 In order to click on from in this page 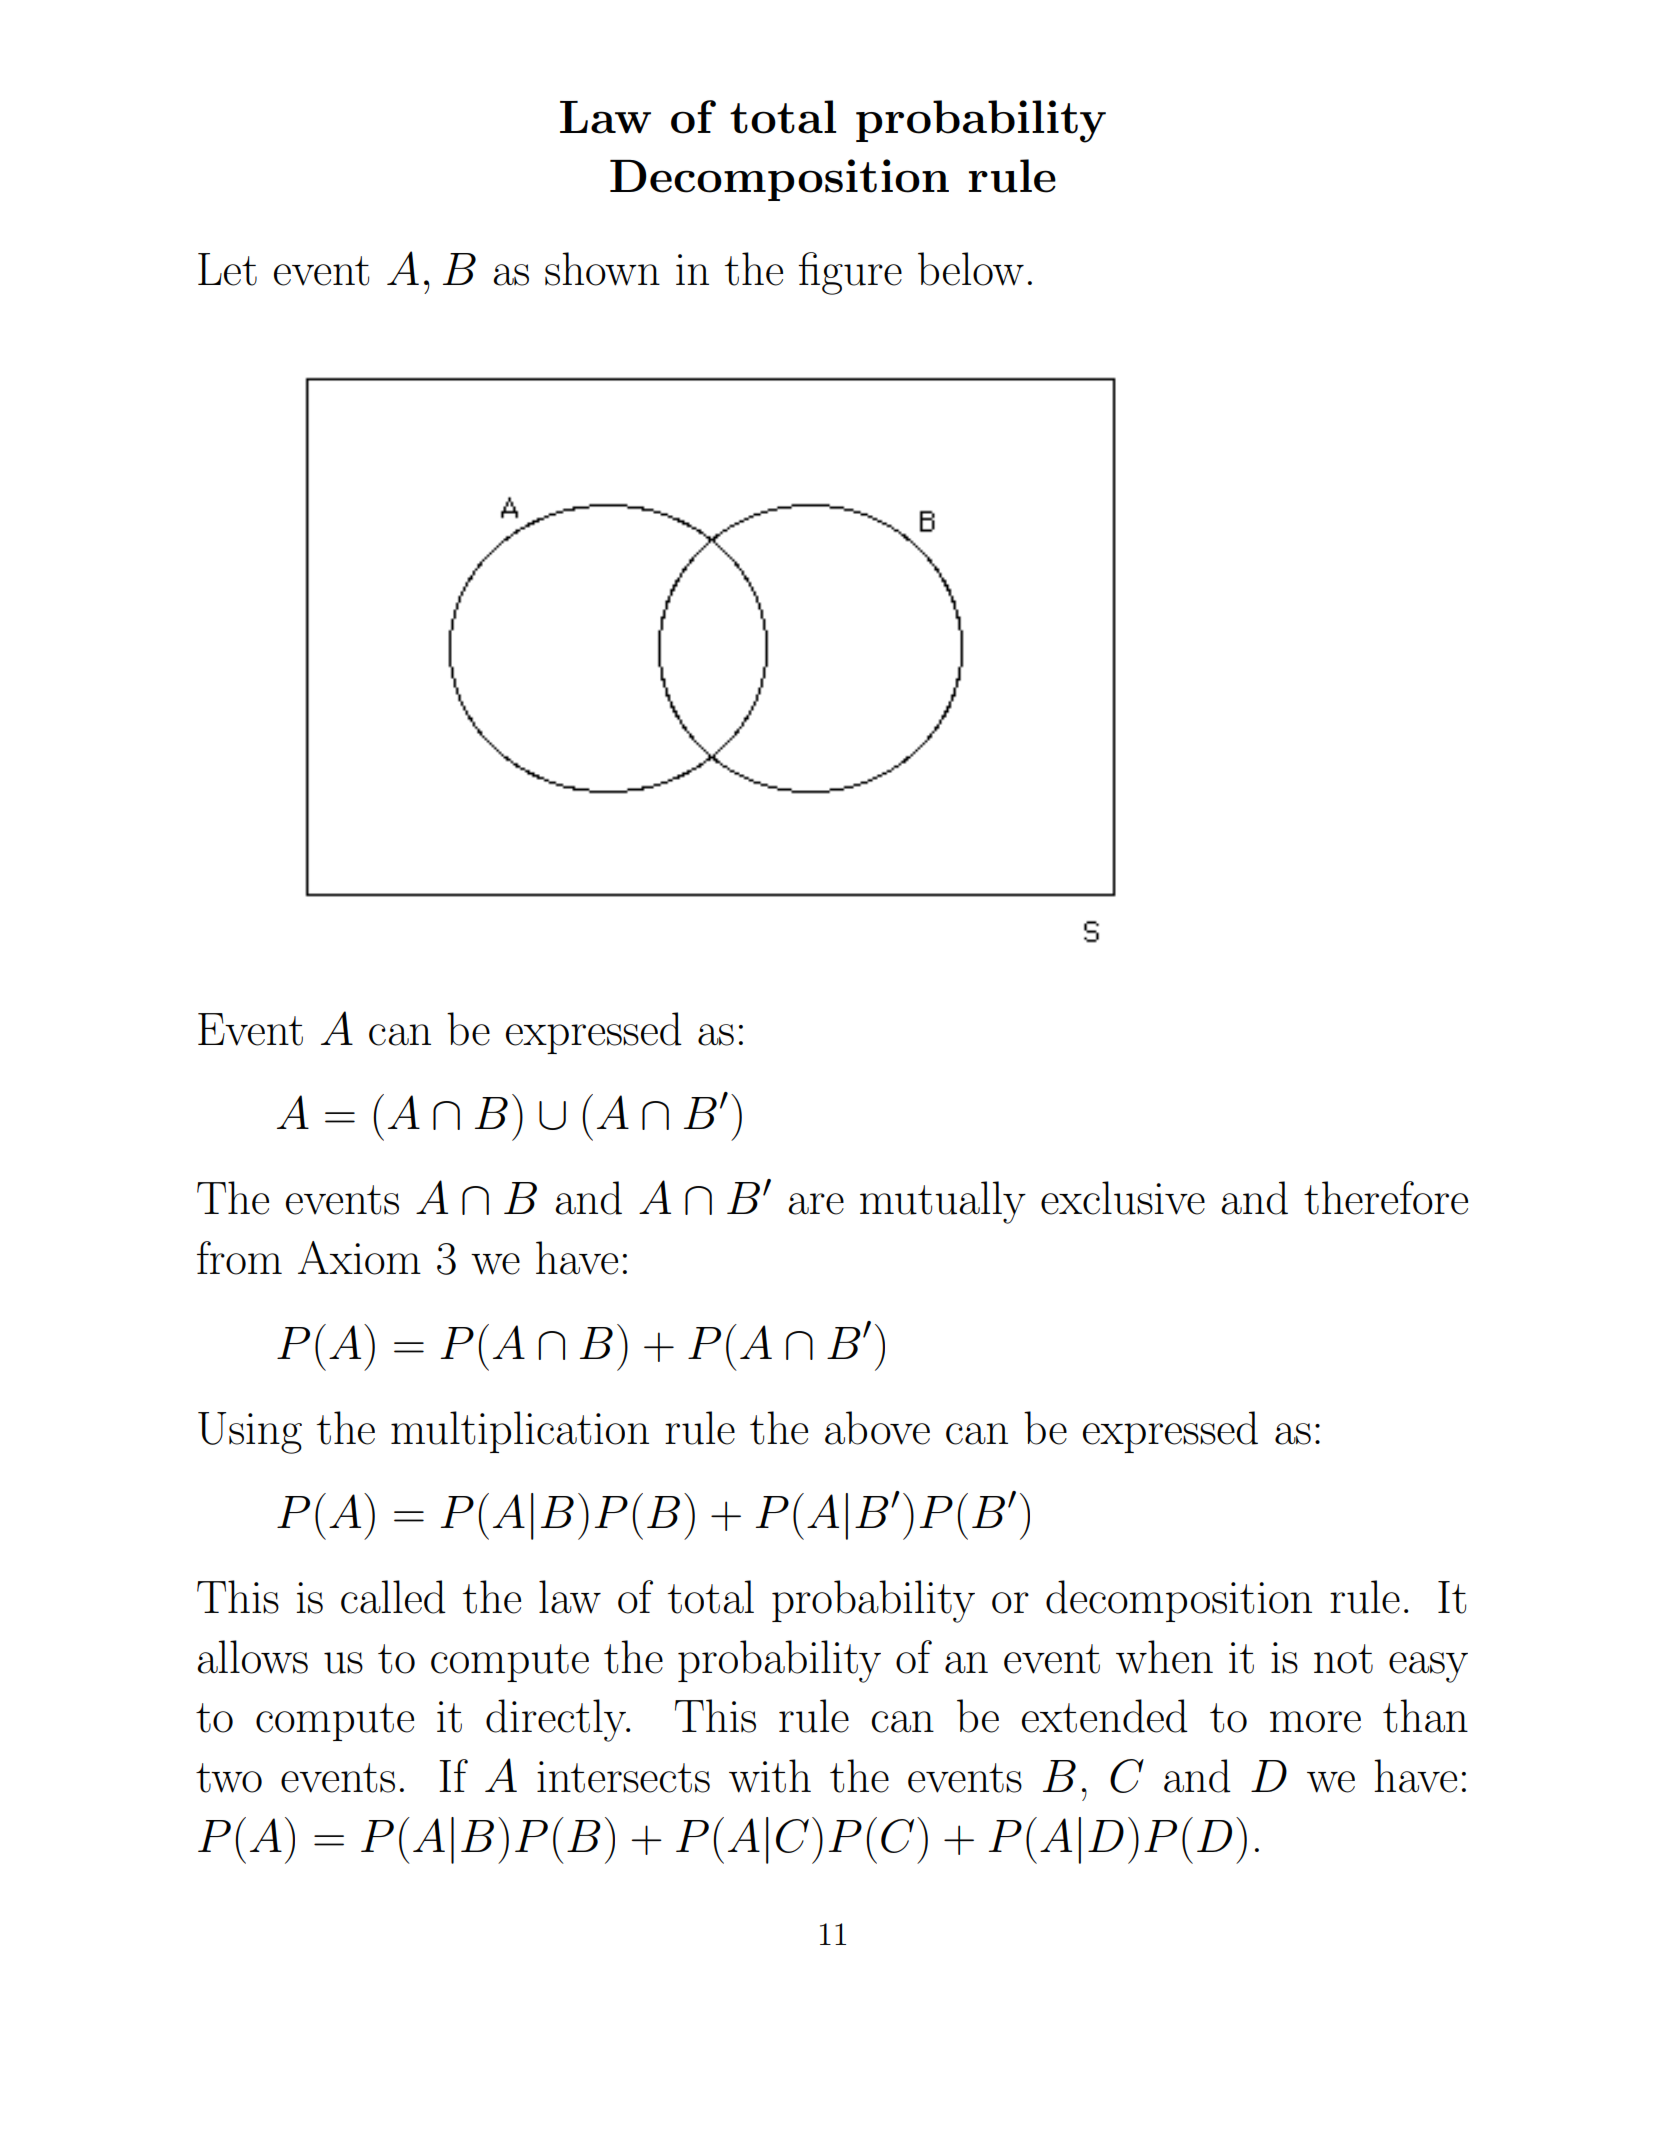, I will do `click(239, 1258)`.
